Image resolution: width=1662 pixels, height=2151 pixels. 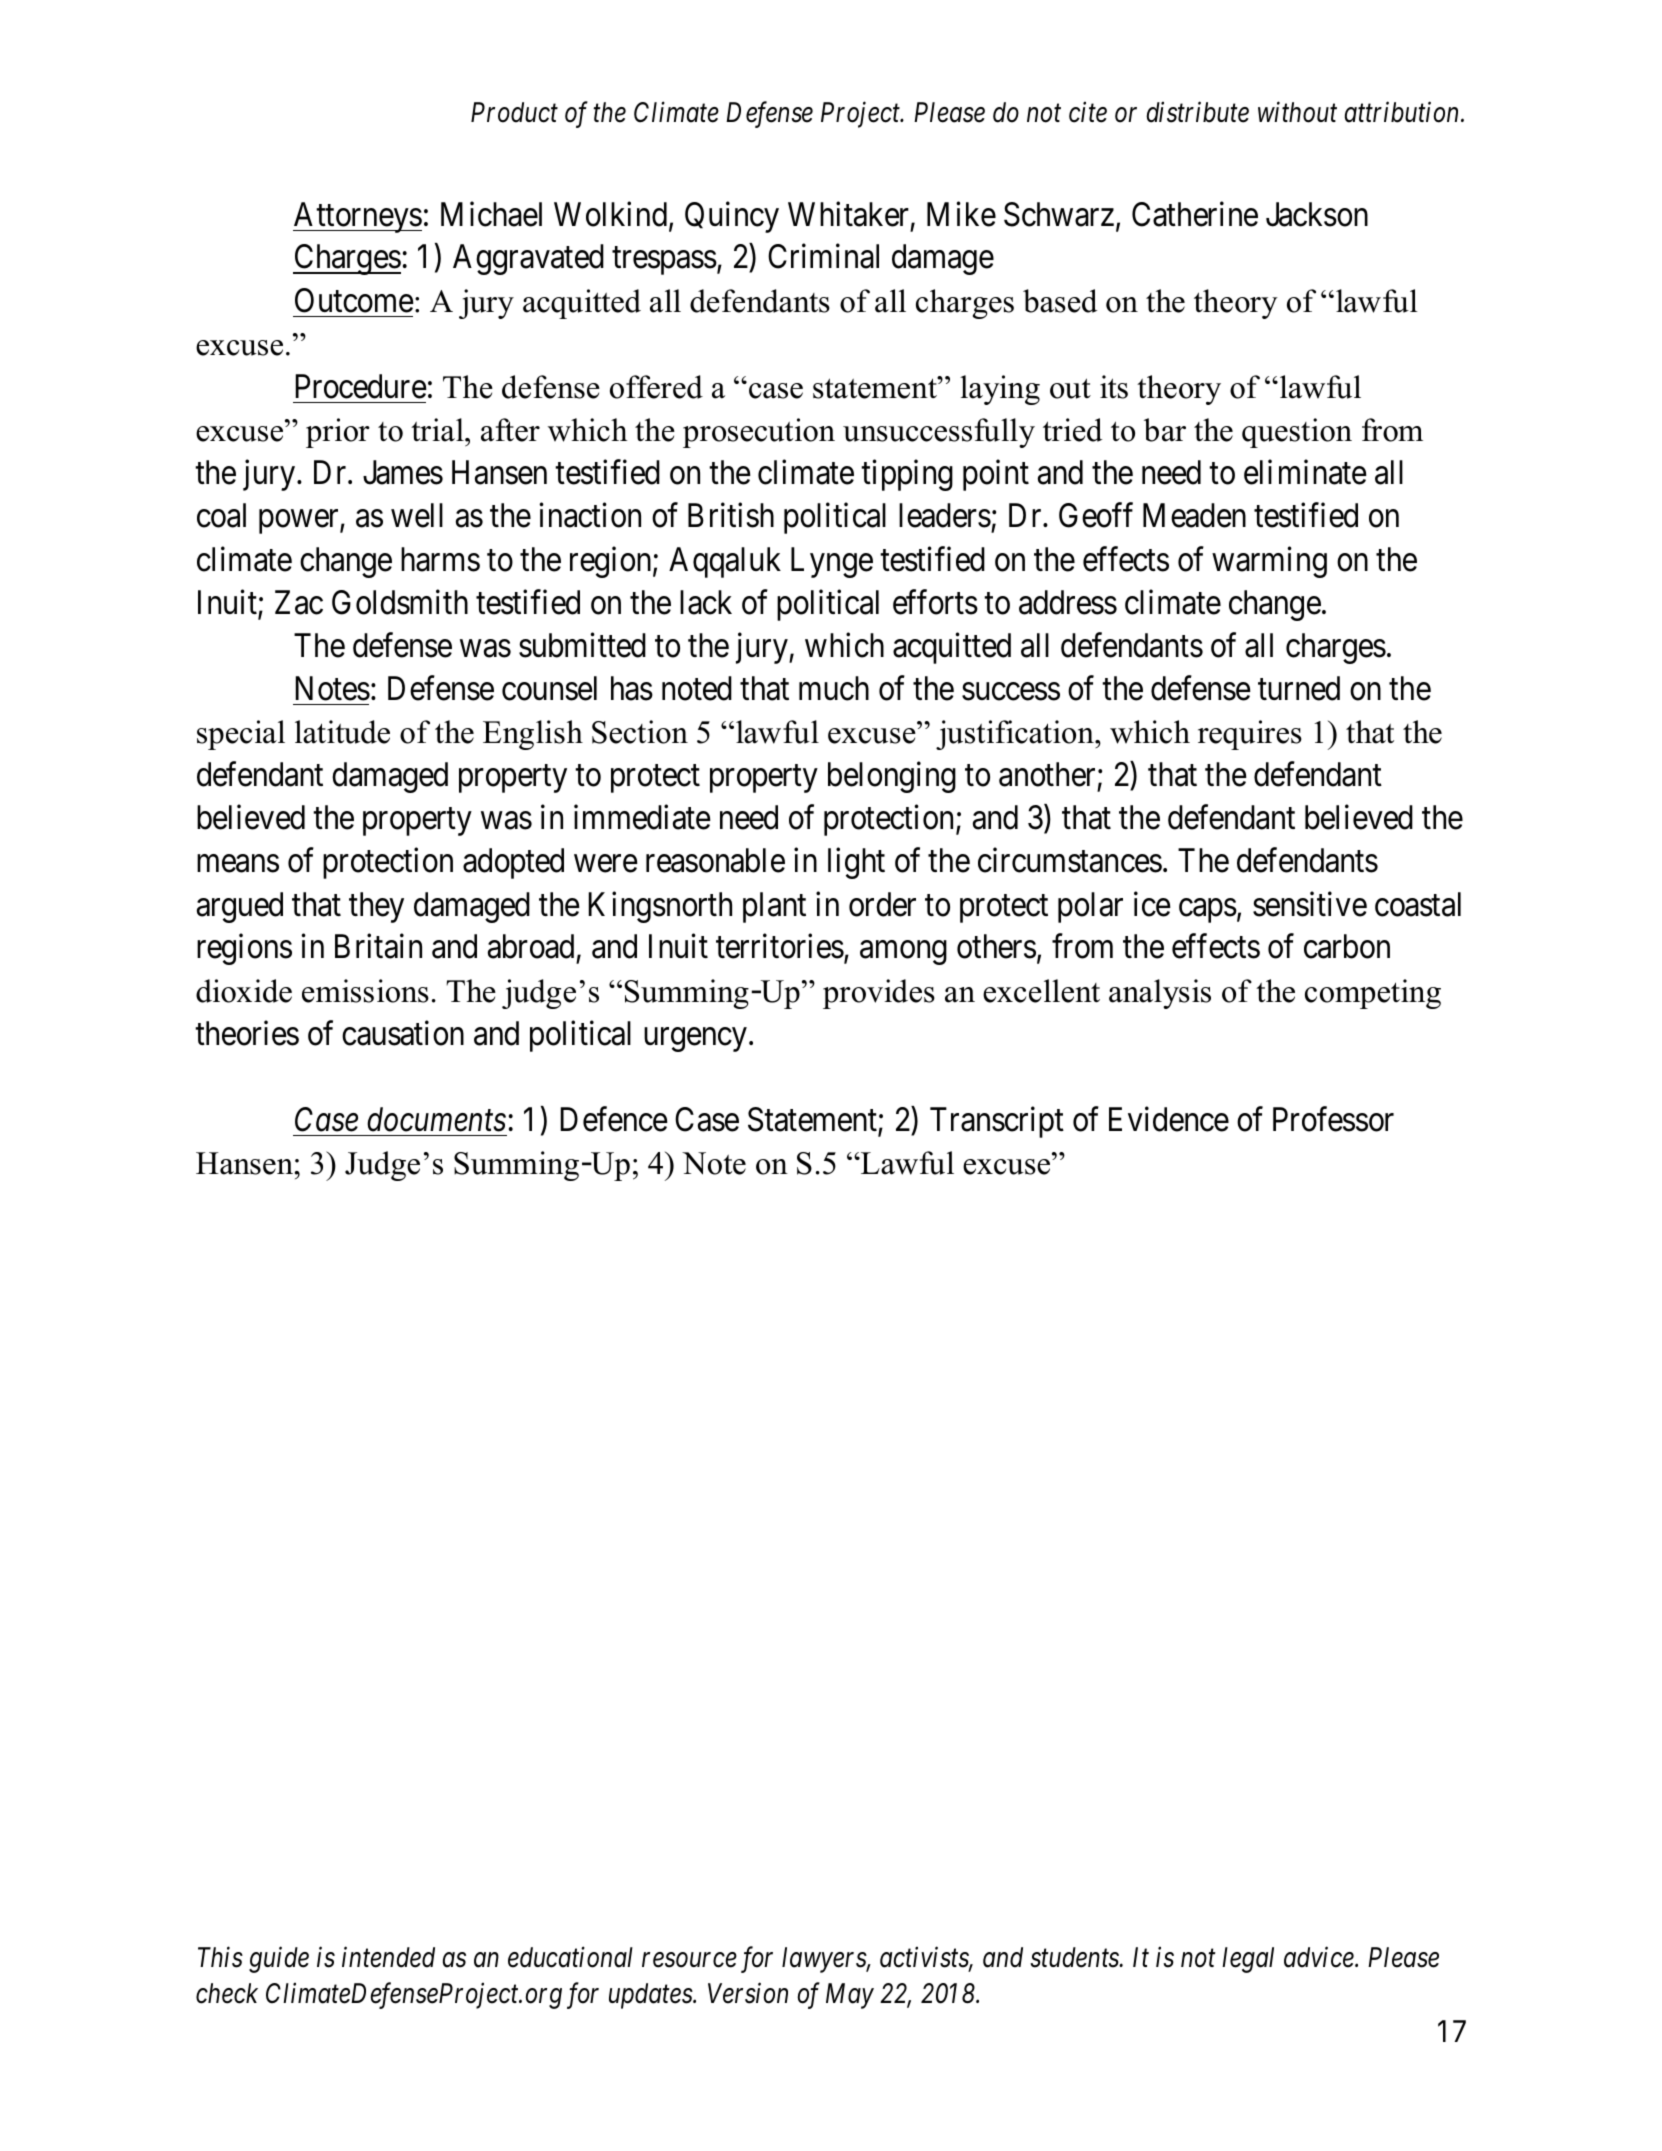 What do you see at coordinates (1333, 1119) in the screenshot?
I see `Professor` at bounding box center [1333, 1119].
